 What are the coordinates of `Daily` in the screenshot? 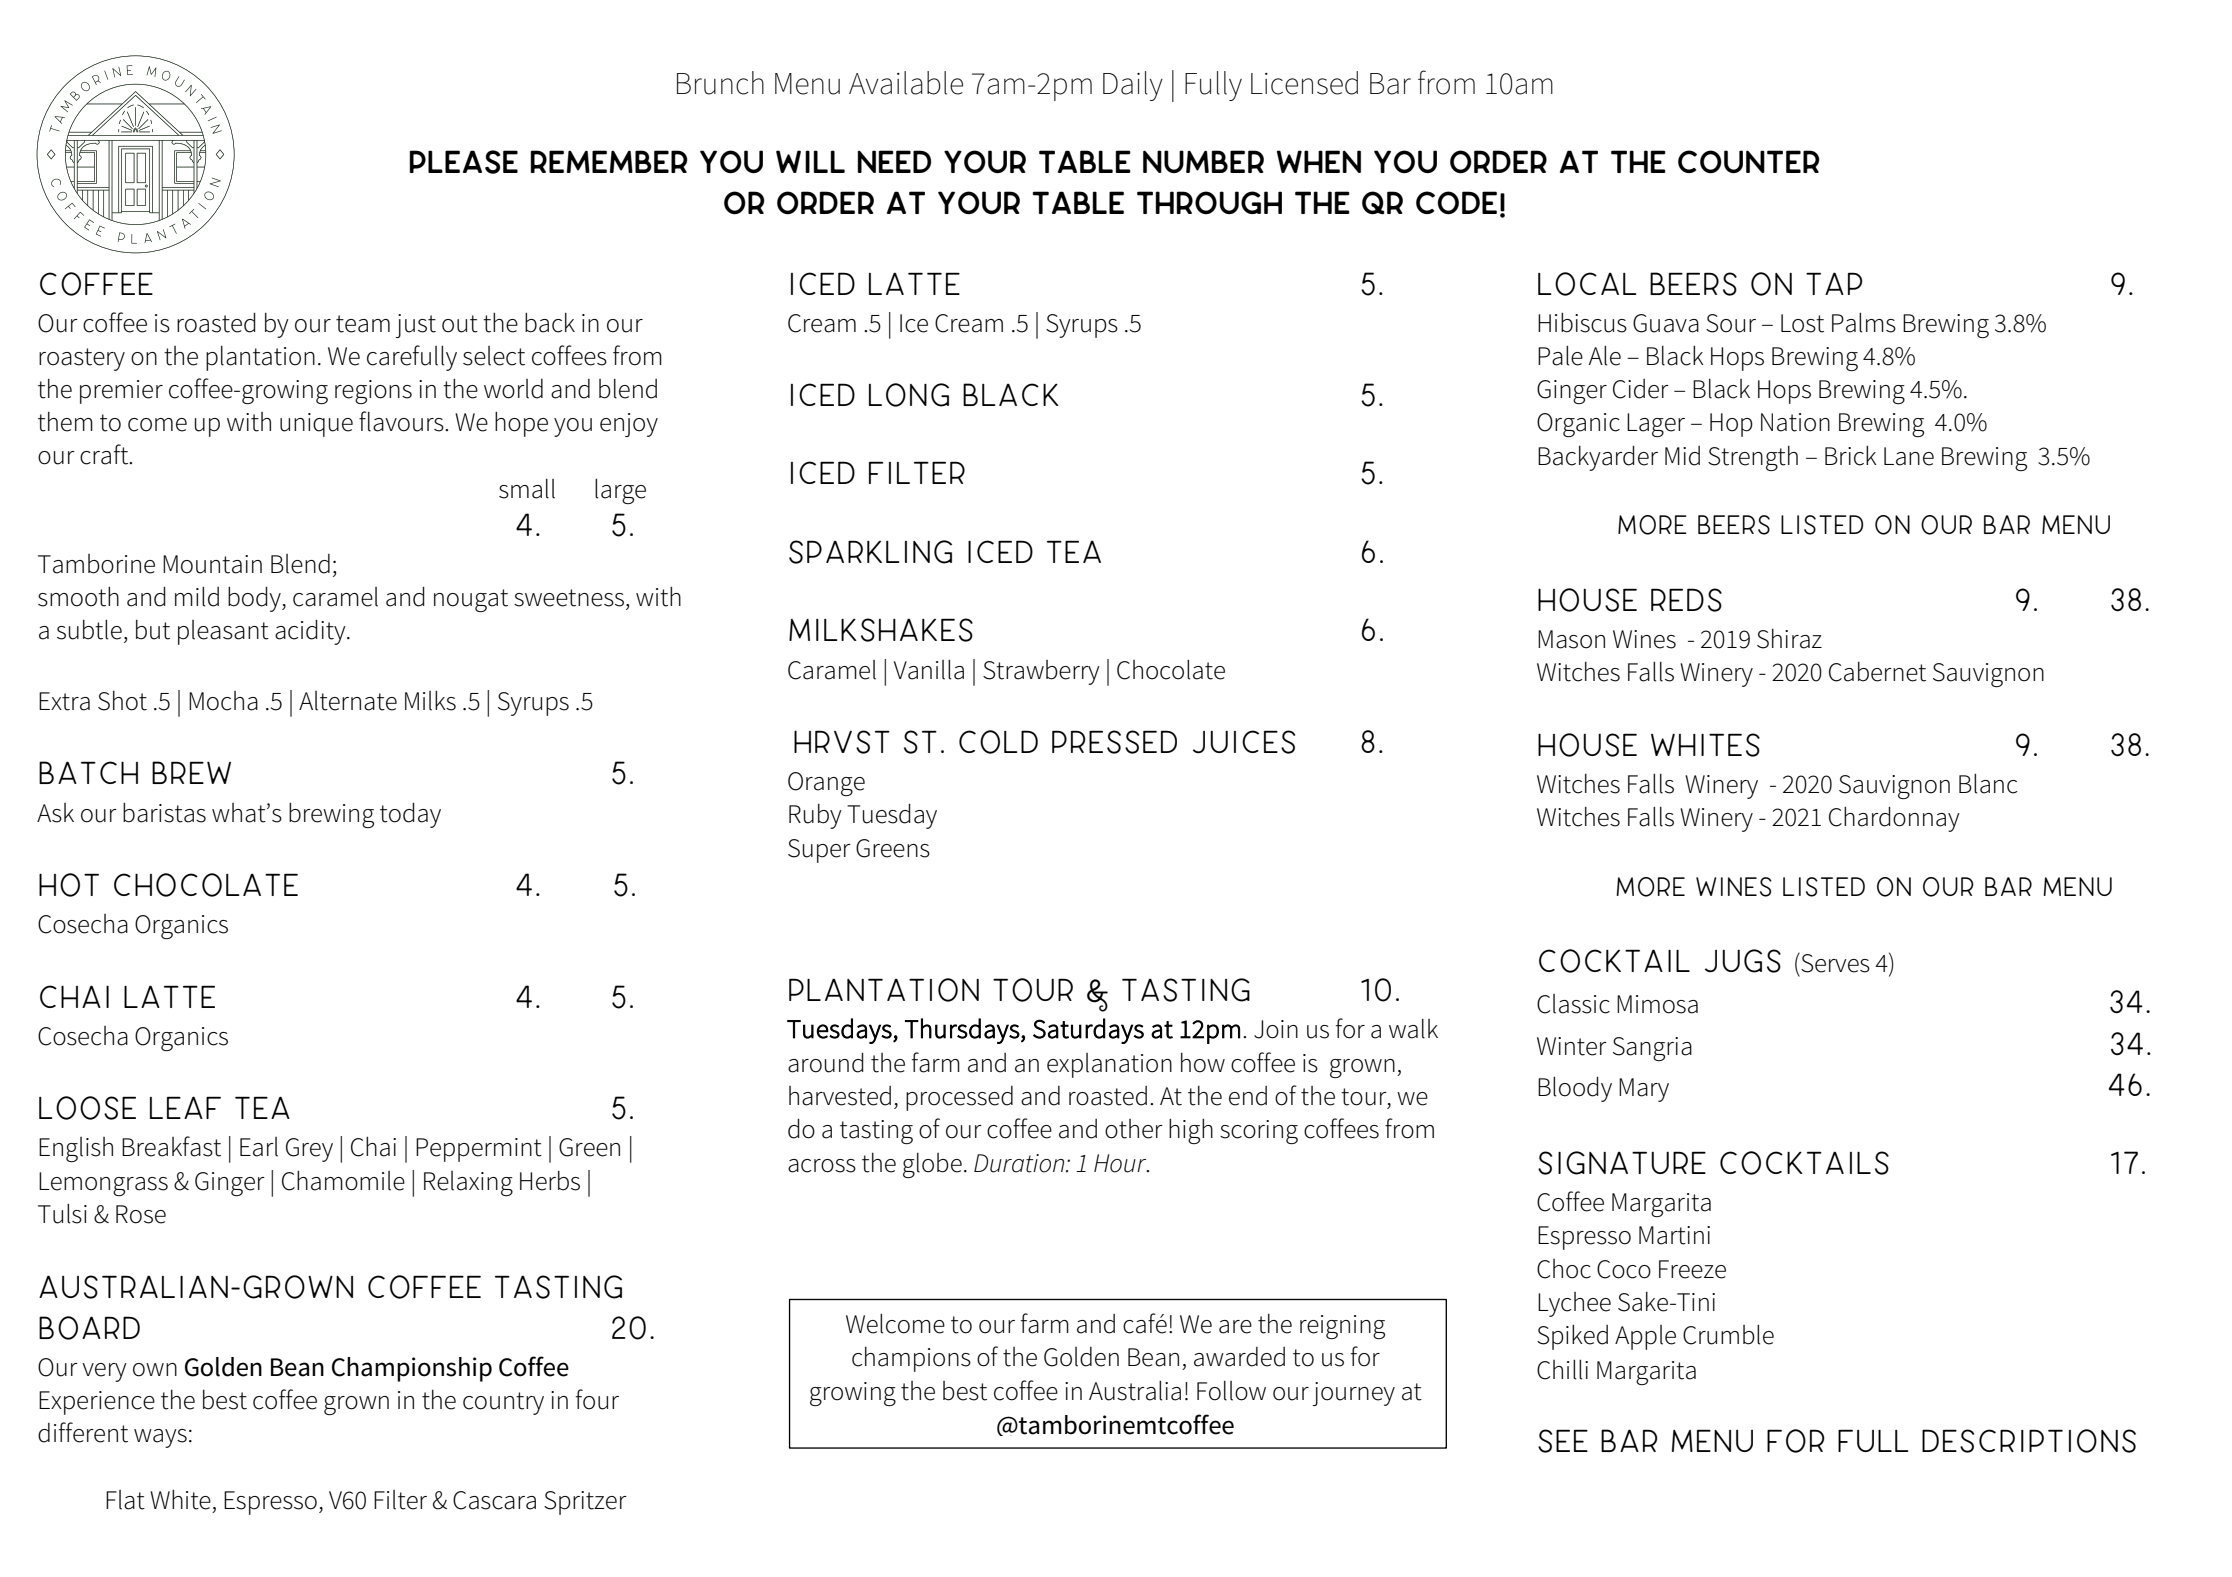 It's located at (1133, 86).
